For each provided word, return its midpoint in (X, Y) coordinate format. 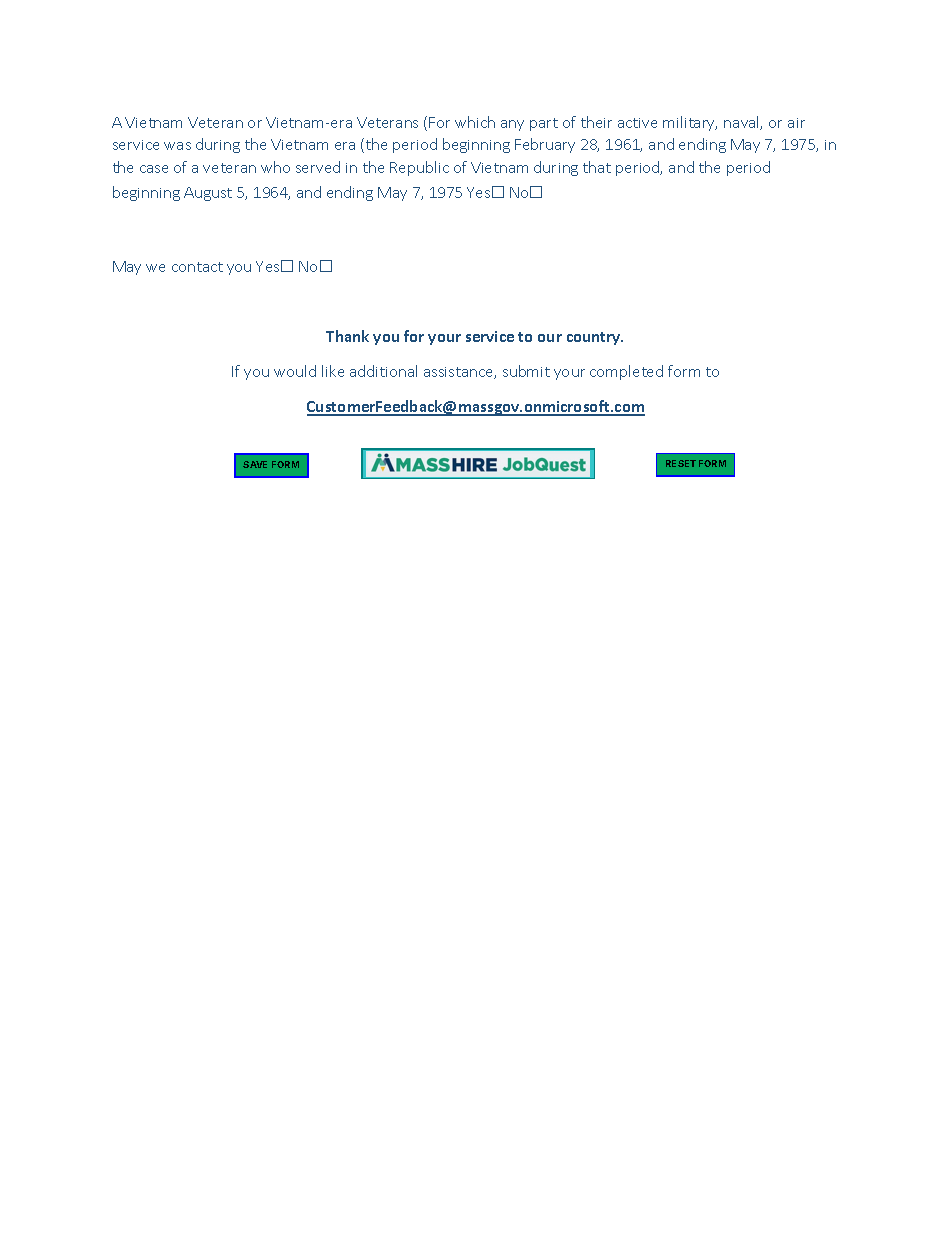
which (475, 122)
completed (626, 372)
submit (526, 371)
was (177, 146)
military (690, 123)
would (295, 371)
